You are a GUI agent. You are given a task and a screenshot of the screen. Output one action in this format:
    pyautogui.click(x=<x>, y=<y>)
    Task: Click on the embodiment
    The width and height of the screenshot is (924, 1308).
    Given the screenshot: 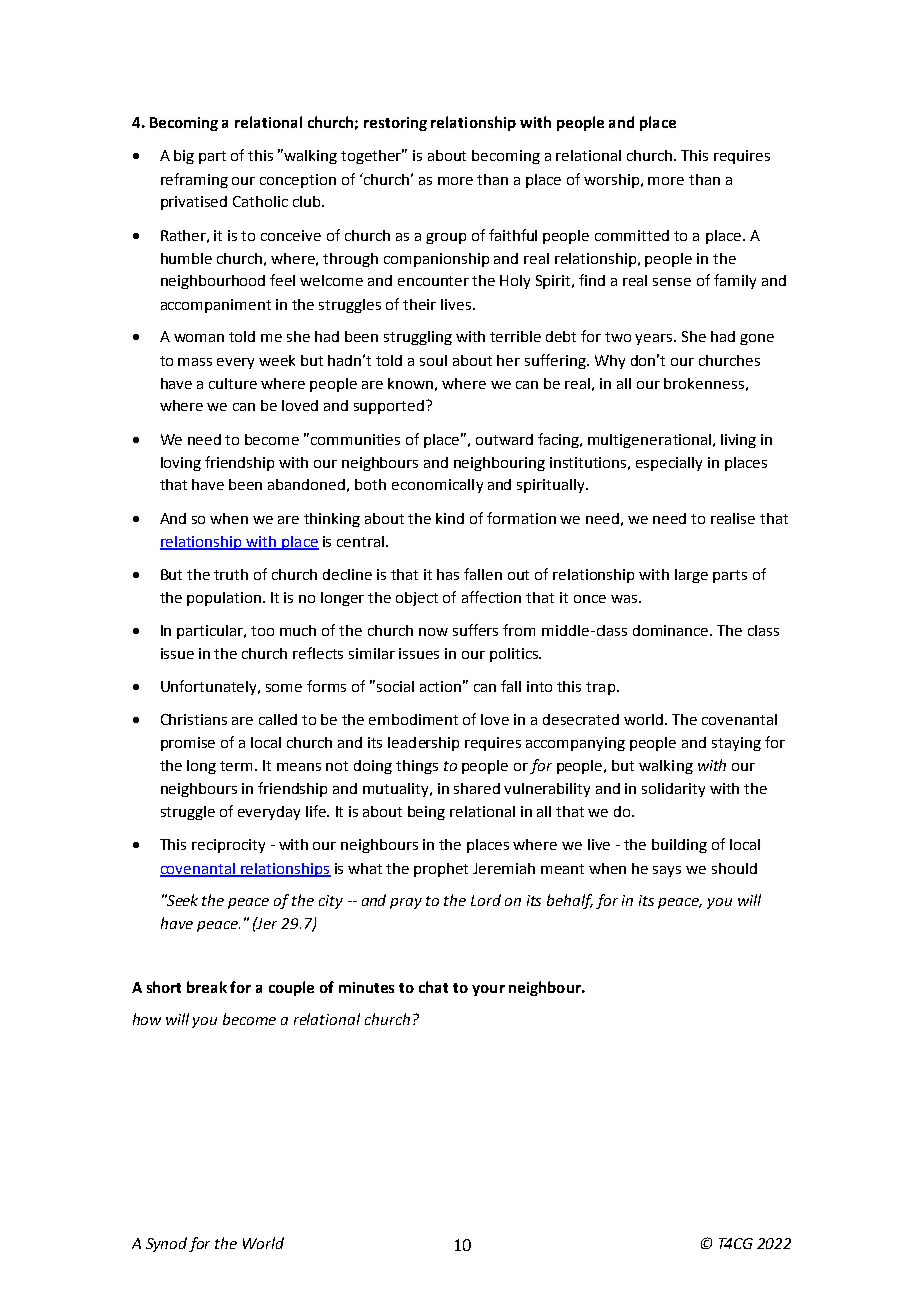 What is the action you would take?
    pyautogui.click(x=413, y=719)
